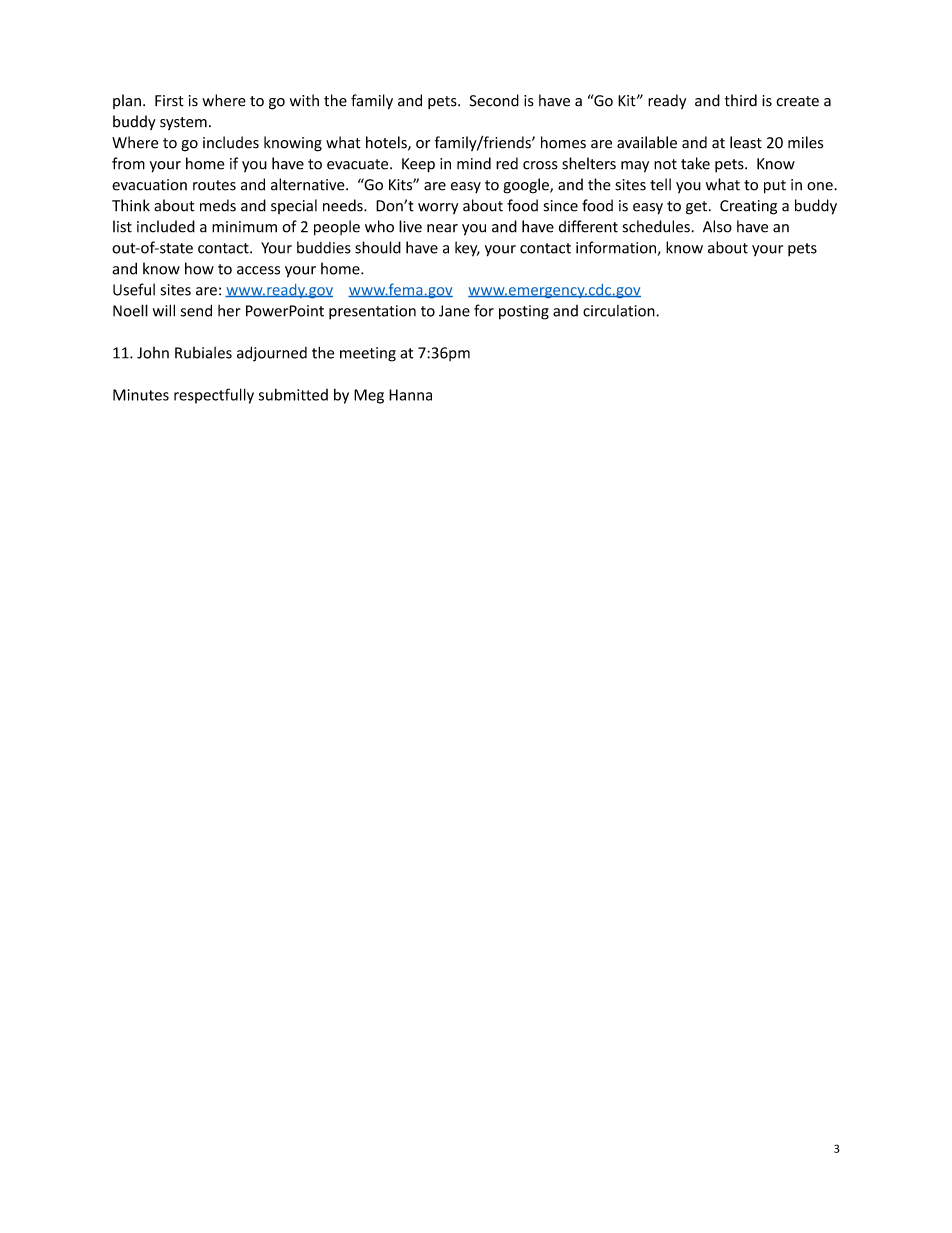 The image size is (952, 1233). What do you see at coordinates (369, 396) in the document?
I see `Meg` at bounding box center [369, 396].
